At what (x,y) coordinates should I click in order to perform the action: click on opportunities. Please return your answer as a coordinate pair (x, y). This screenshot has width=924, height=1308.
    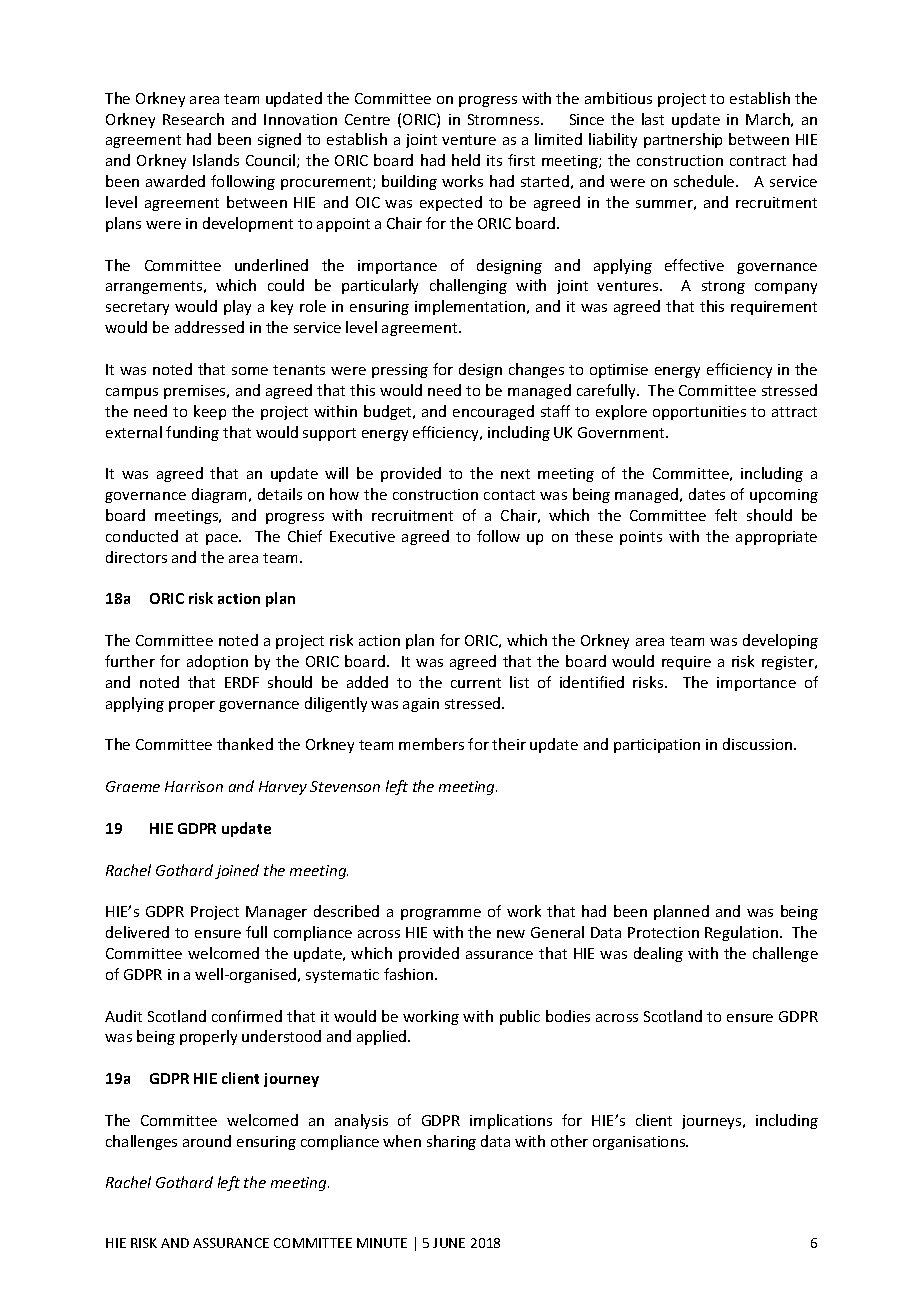
    Looking at the image, I should click on (699, 413).
